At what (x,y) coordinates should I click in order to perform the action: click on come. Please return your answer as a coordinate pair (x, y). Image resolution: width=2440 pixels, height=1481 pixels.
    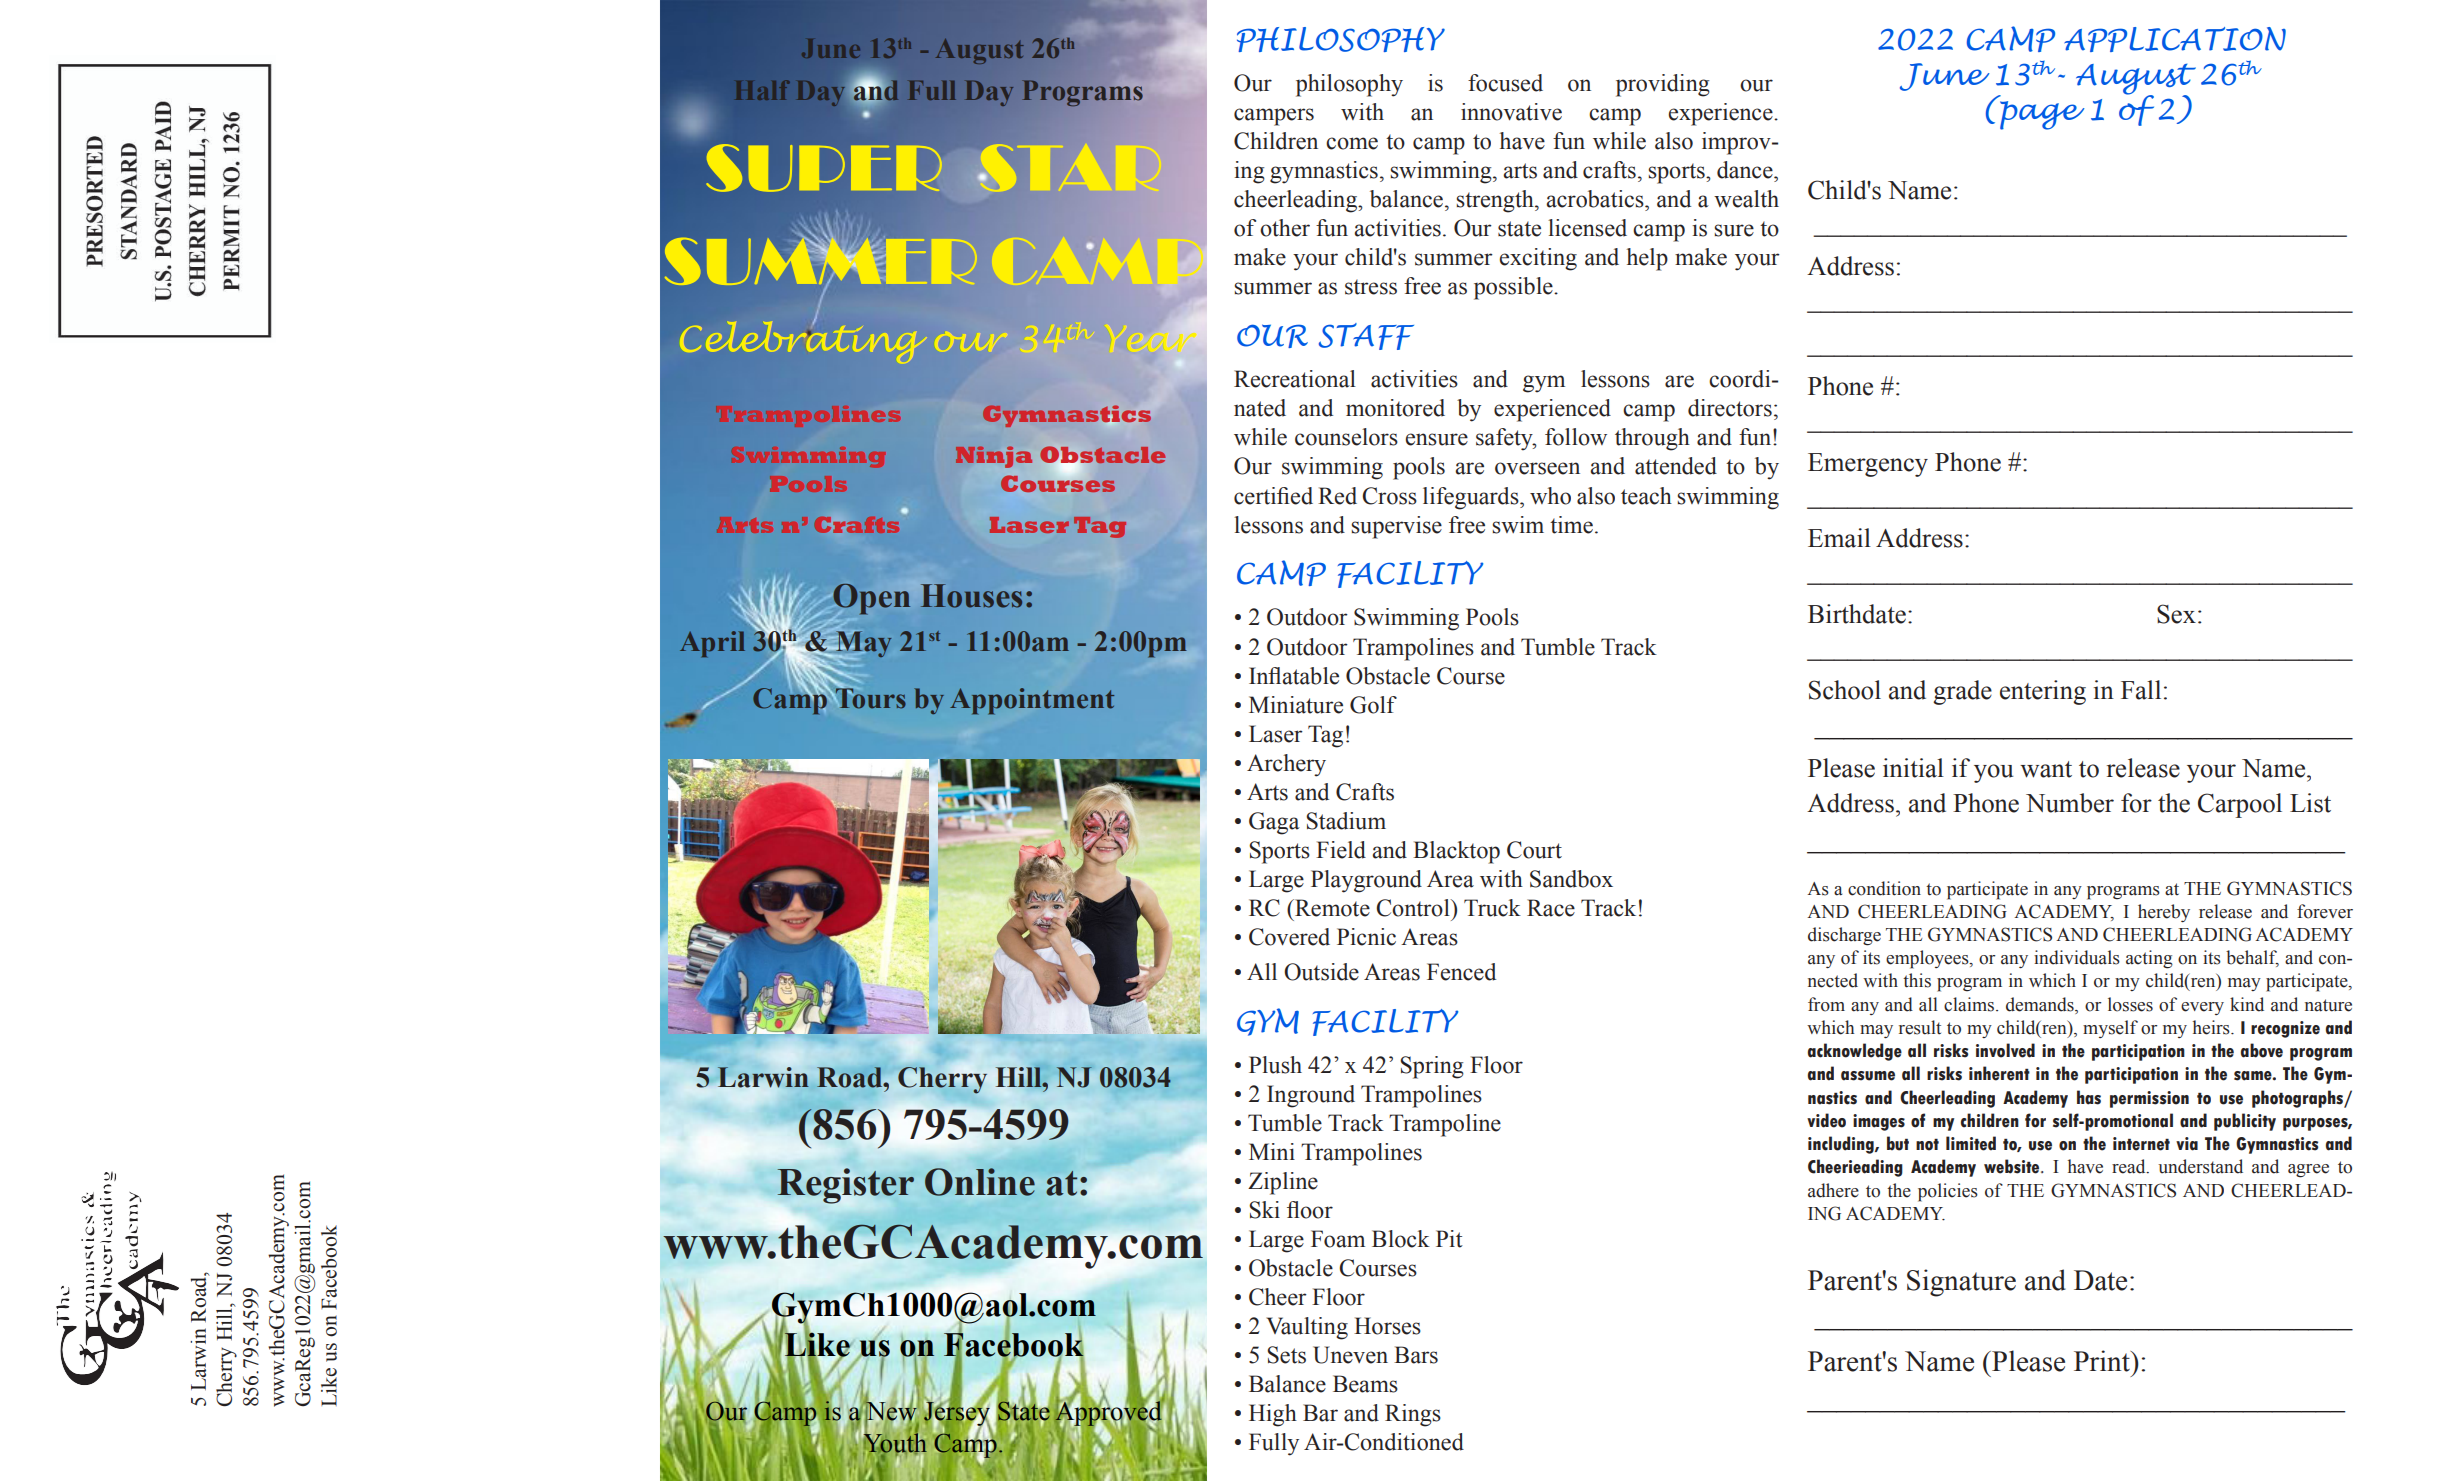
    Looking at the image, I should click on (1352, 143).
